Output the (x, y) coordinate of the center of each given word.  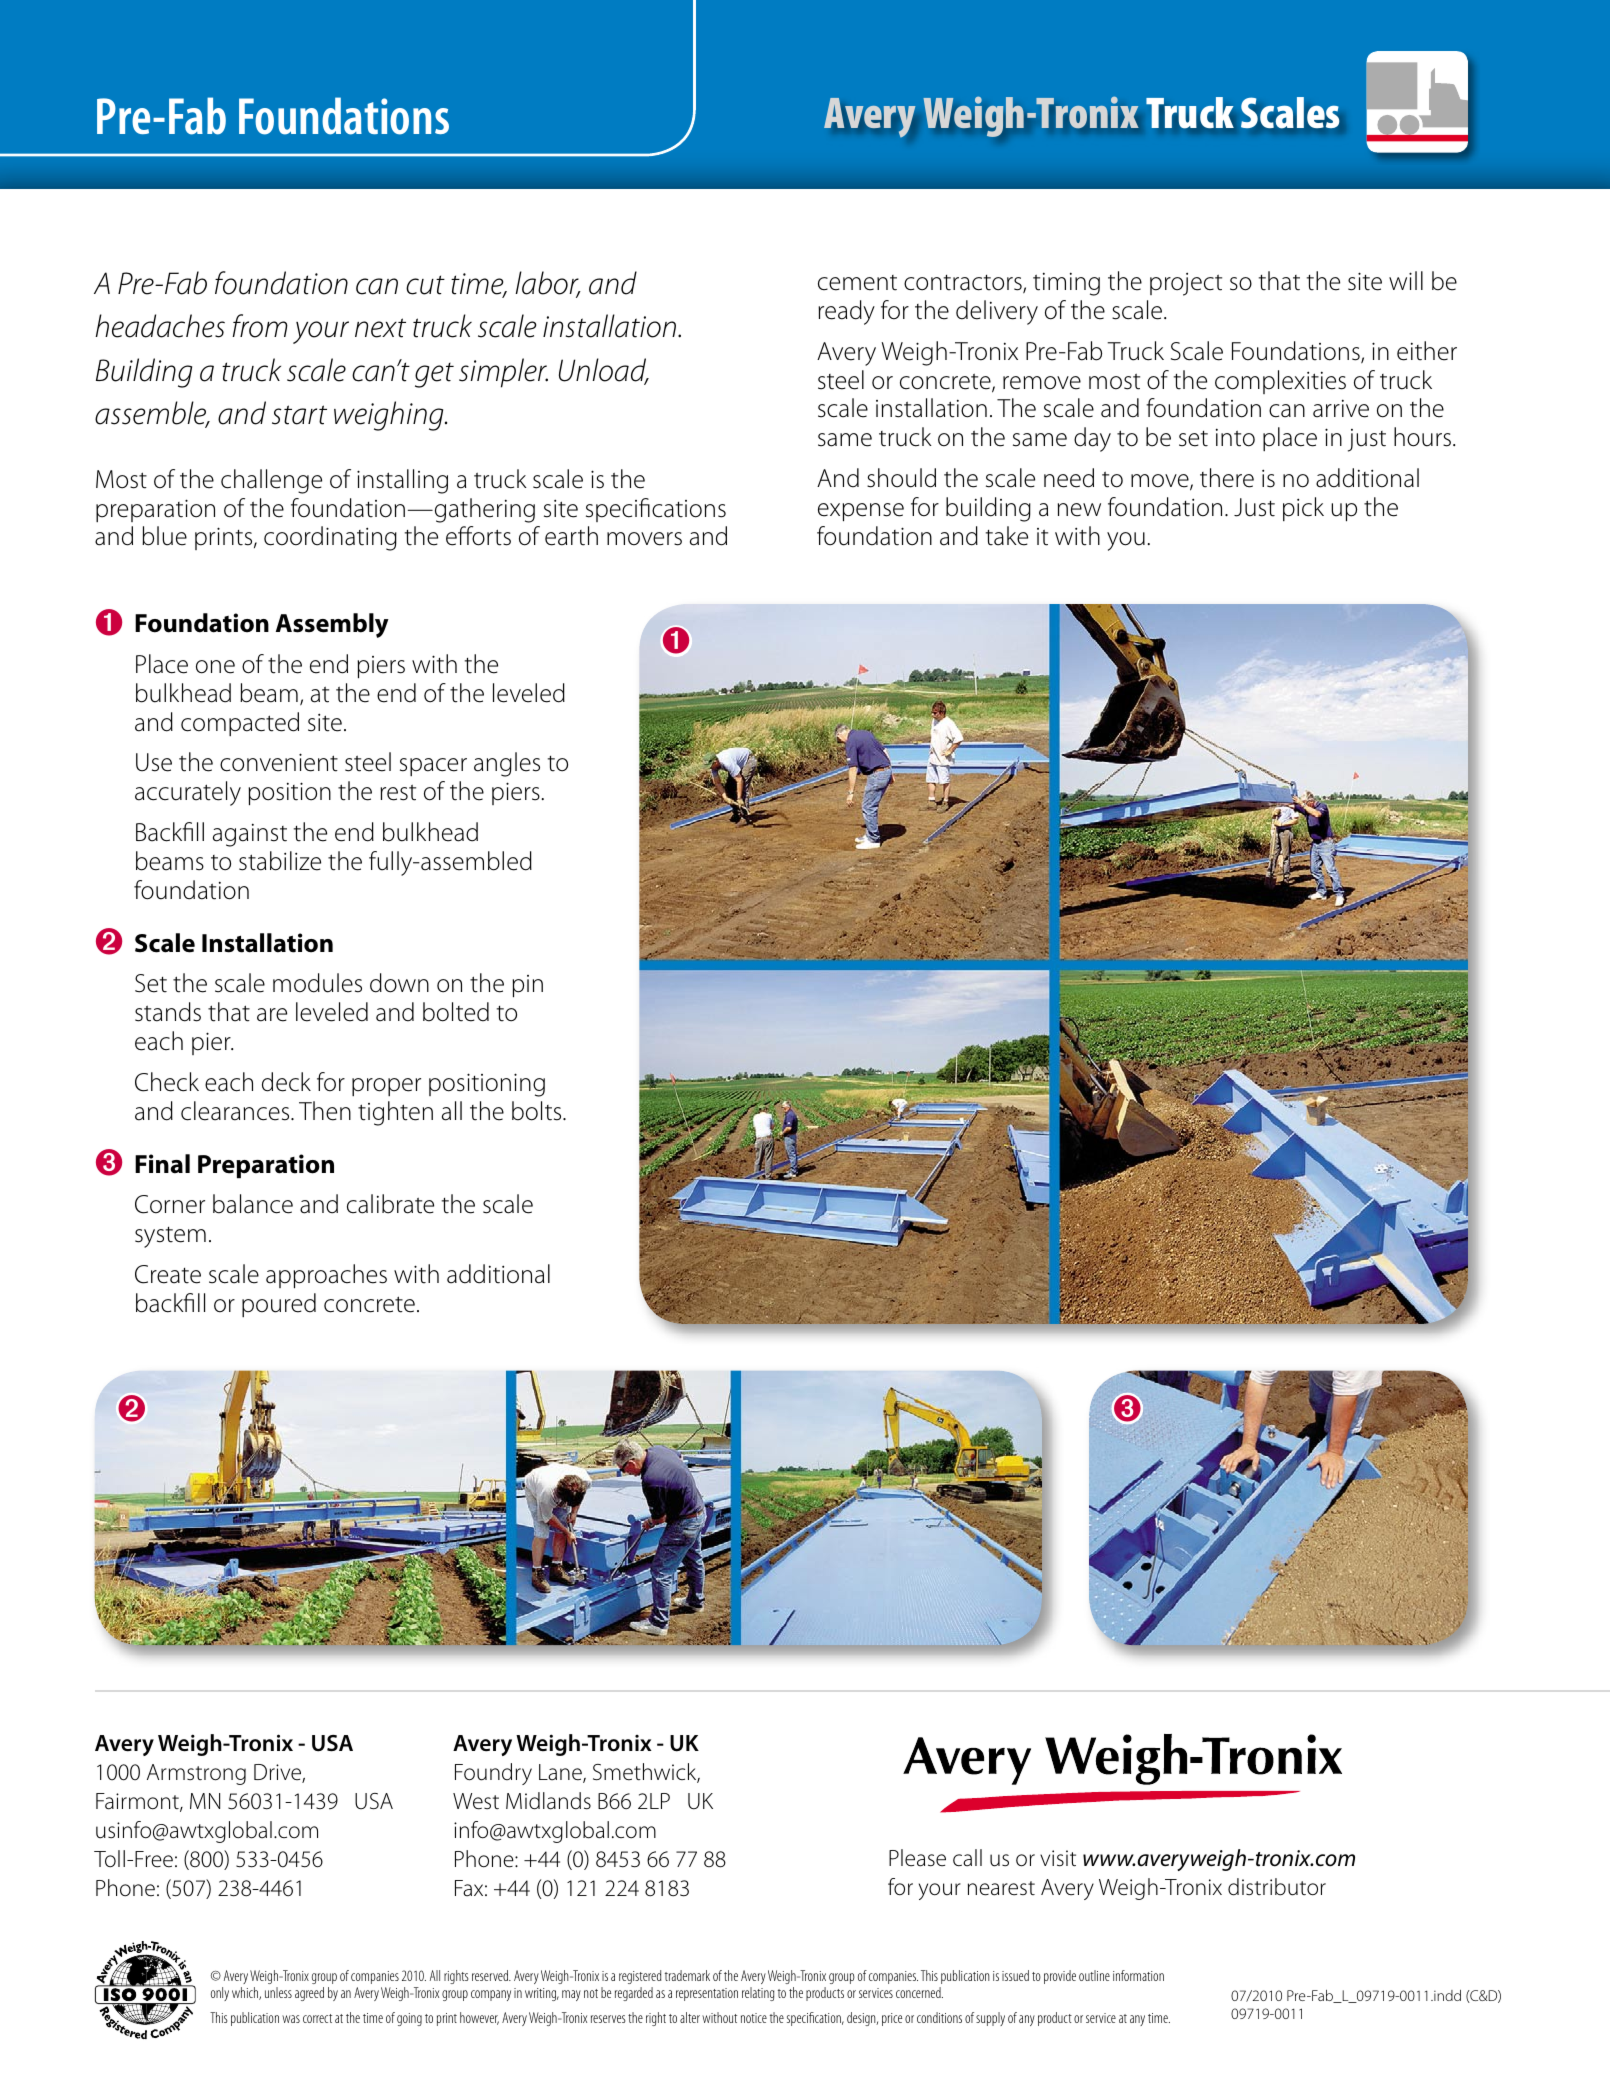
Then (325, 1111)
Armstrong (196, 1774)
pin (527, 986)
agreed (309, 1994)
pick (1303, 509)
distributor (1277, 1887)
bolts (538, 1111)
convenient (279, 762)
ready (846, 312)
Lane (561, 1773)
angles (507, 764)
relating (758, 1994)
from (260, 326)
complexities (1280, 382)
